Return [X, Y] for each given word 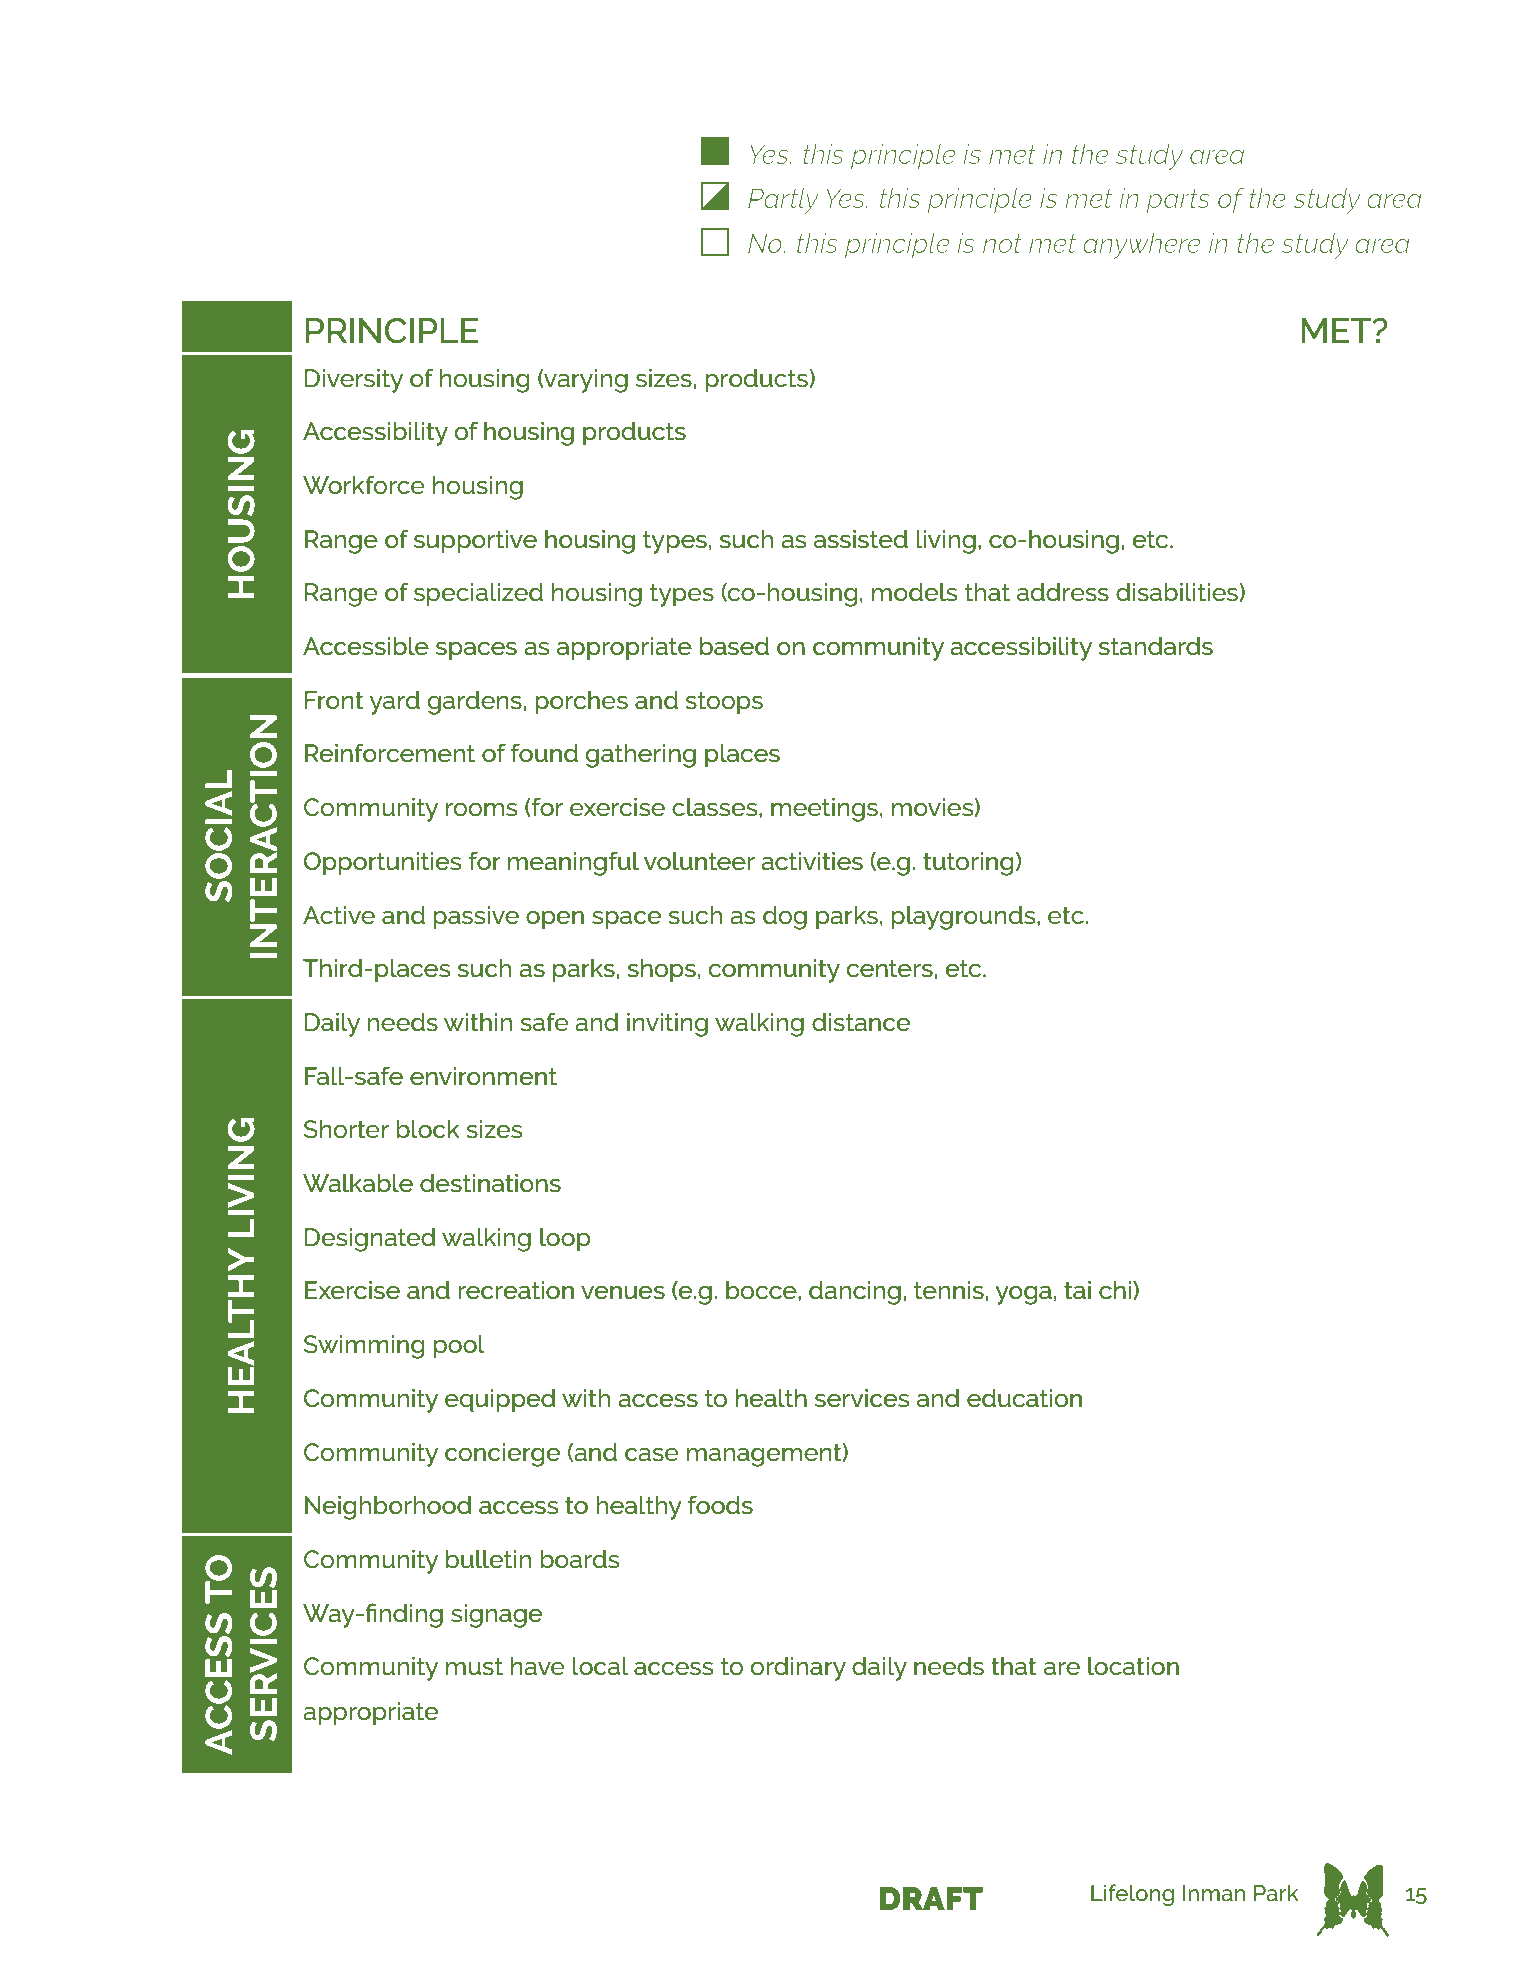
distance [861, 1022]
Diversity [354, 381]
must [474, 1666]
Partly [783, 201]
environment [483, 1076]
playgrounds [964, 918]
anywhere [1142, 246]
